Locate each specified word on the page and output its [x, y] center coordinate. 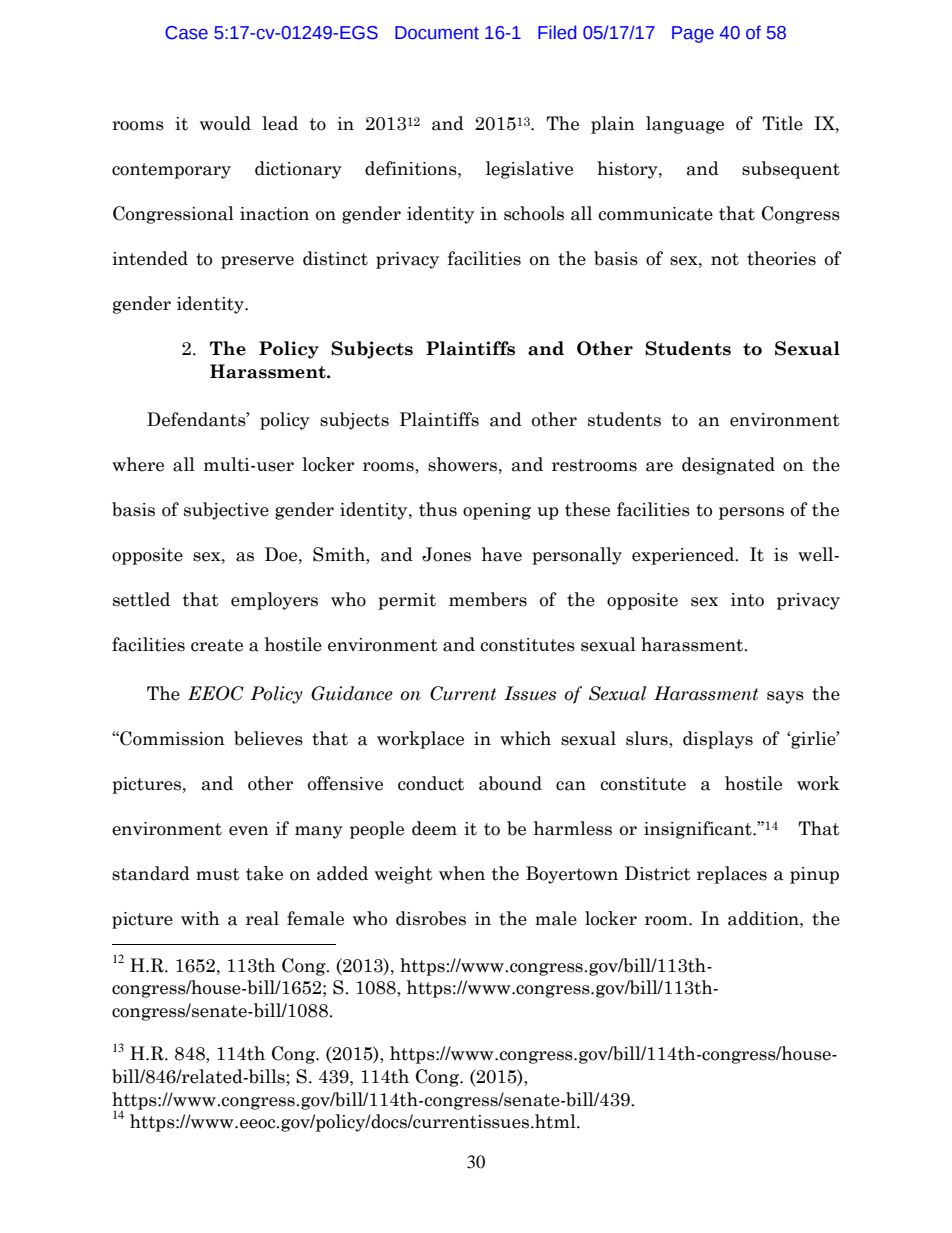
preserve [257, 262]
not [725, 259]
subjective [226, 511]
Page [693, 34]
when [462, 873]
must [218, 874]
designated [728, 466]
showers [462, 464]
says [785, 697]
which [525, 738]
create [217, 645]
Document [437, 33]
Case [186, 33]
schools [534, 213]
